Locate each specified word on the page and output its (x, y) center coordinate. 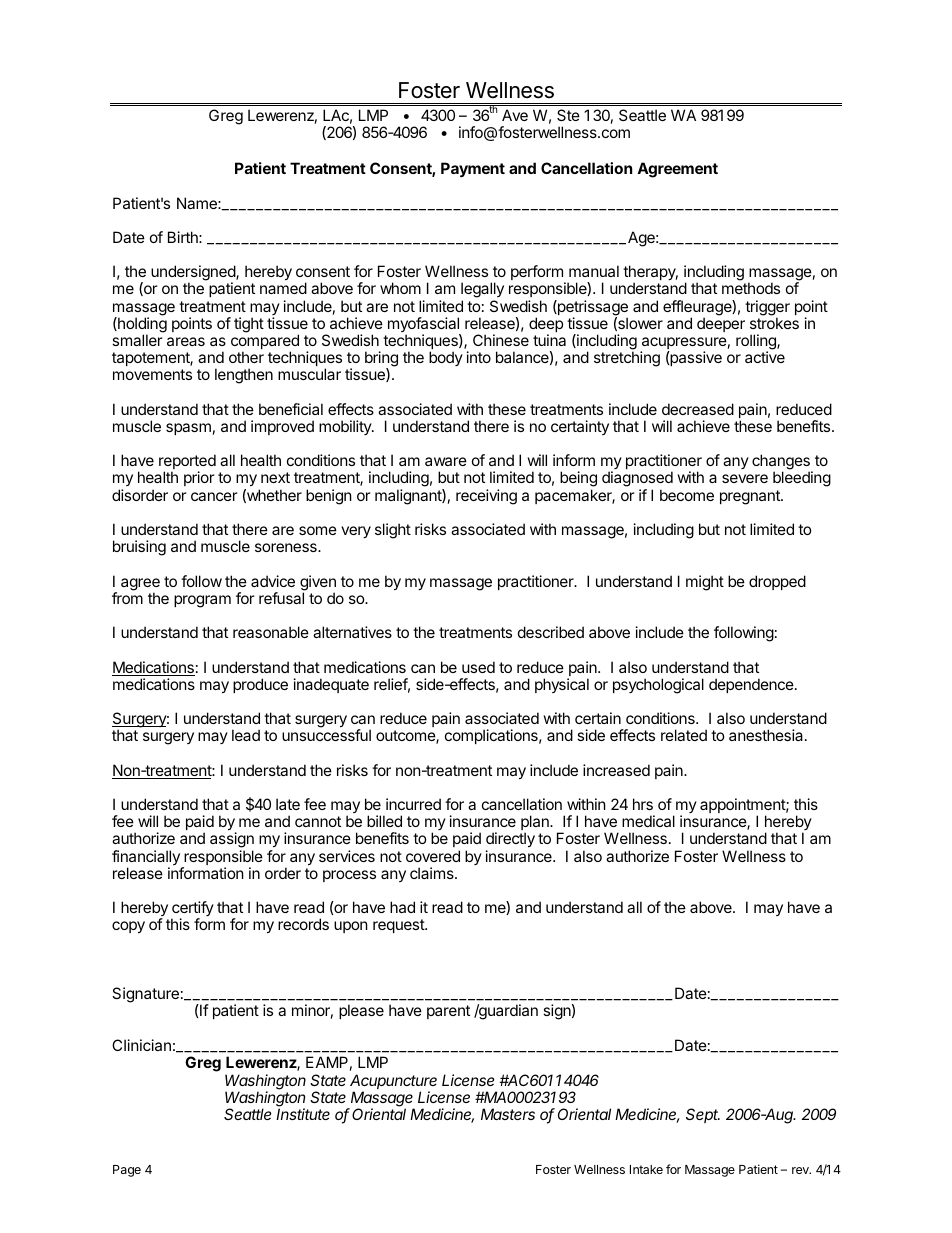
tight (249, 325)
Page (127, 1171)
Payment (473, 169)
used (478, 667)
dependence (752, 685)
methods (751, 288)
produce (260, 685)
